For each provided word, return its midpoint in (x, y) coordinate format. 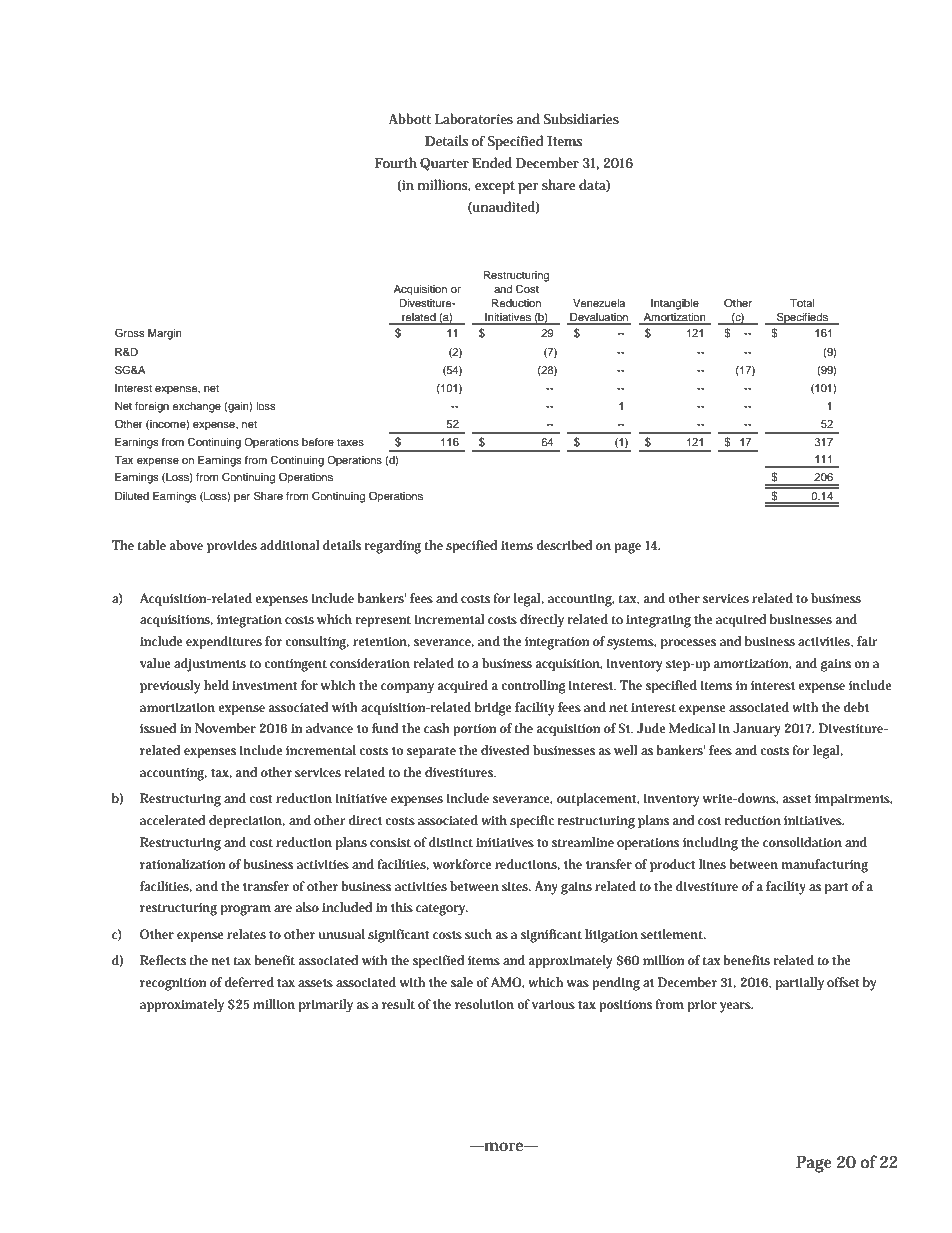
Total (802, 303)
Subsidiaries (581, 118)
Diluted (132, 496)
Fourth (396, 162)
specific (532, 822)
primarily (326, 1006)
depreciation (247, 822)
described (564, 545)
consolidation (802, 842)
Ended (492, 162)
